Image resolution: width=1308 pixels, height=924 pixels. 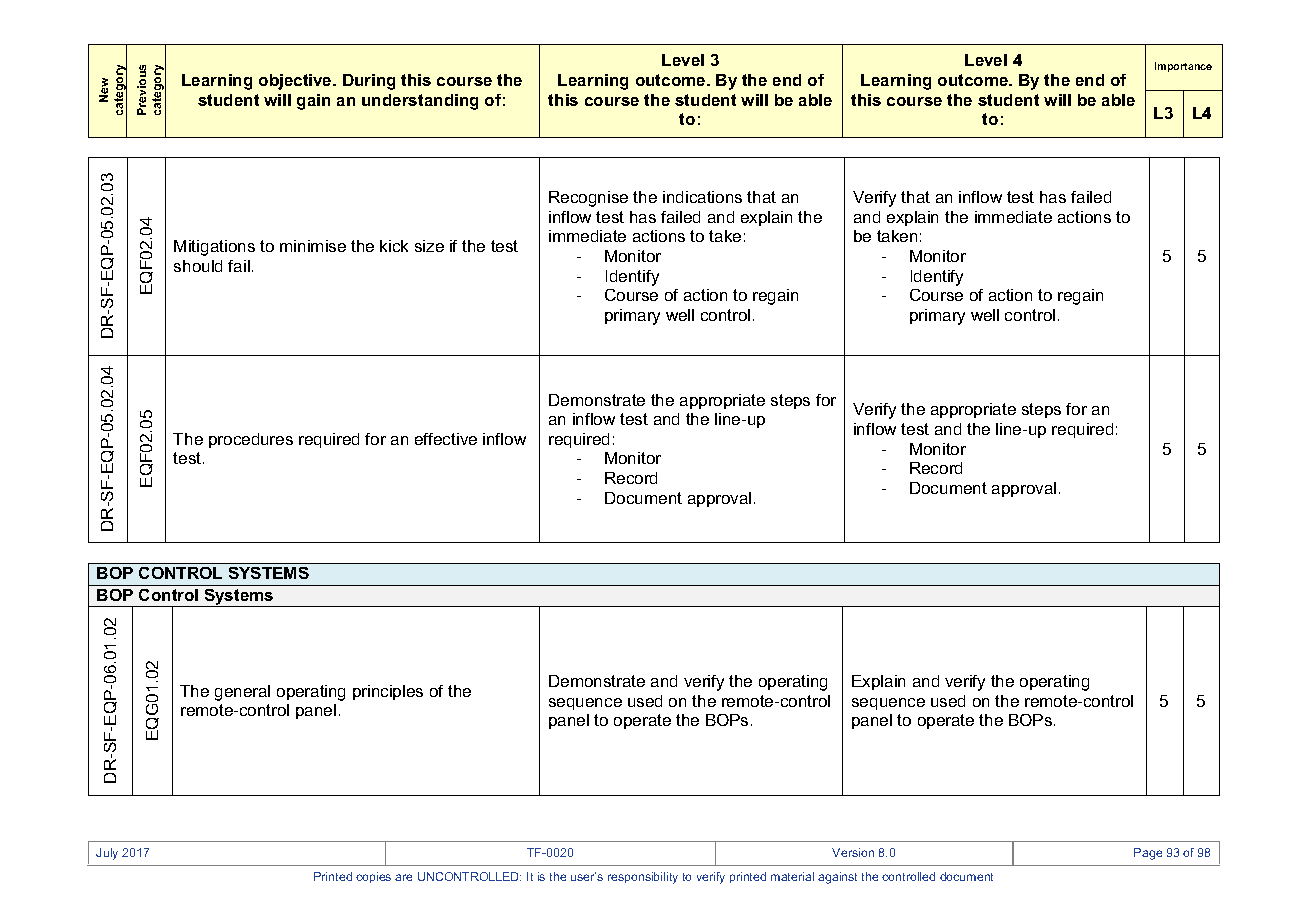 What do you see at coordinates (446, 439) in the screenshot?
I see `effective` at bounding box center [446, 439].
